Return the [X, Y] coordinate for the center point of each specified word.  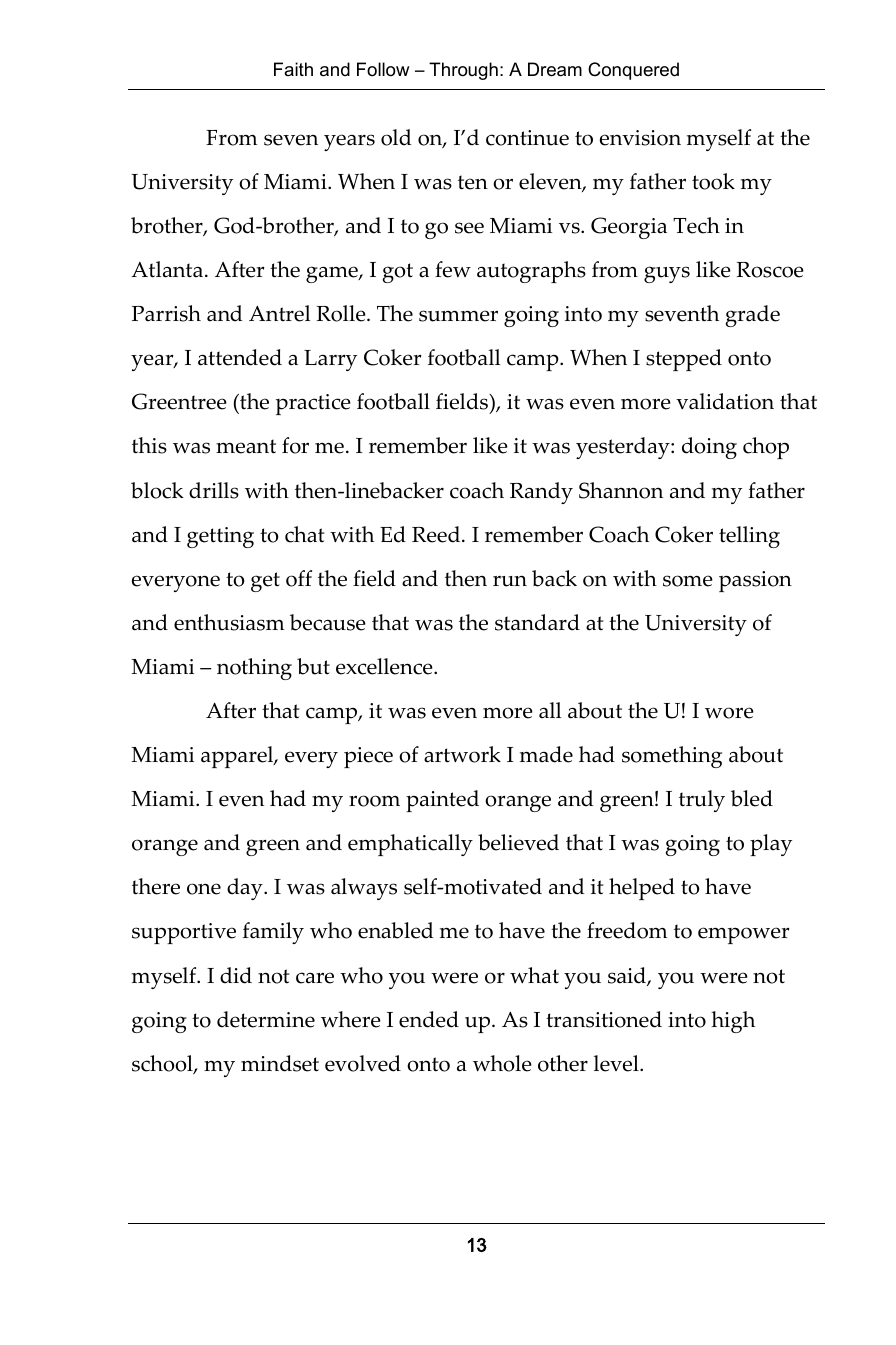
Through [463, 71]
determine [266, 1019]
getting [220, 537]
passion [755, 581]
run [510, 581]
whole [502, 1063]
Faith [293, 69]
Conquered [633, 71]
